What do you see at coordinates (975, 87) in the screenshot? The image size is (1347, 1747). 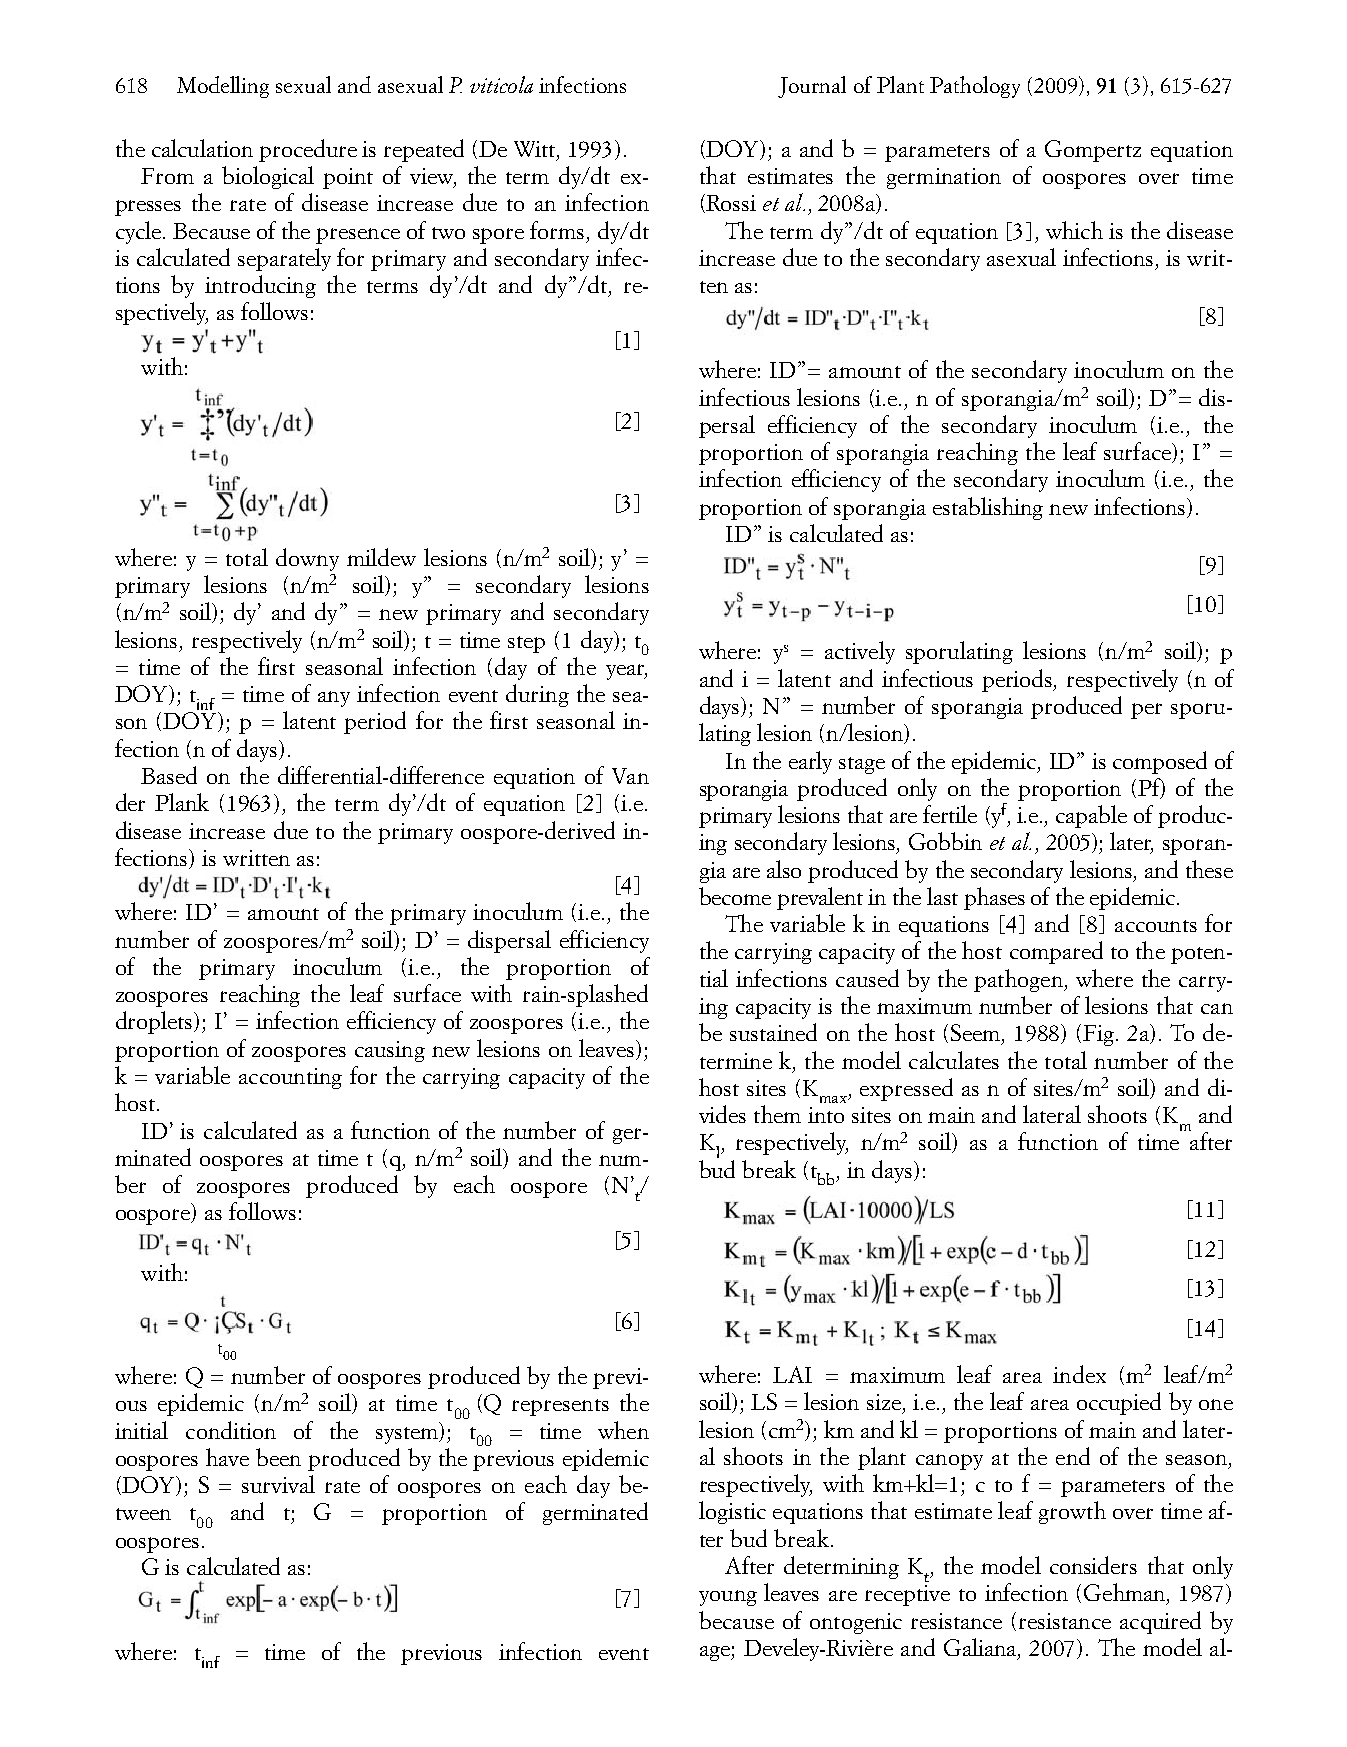 I see `Pathology` at bounding box center [975, 87].
